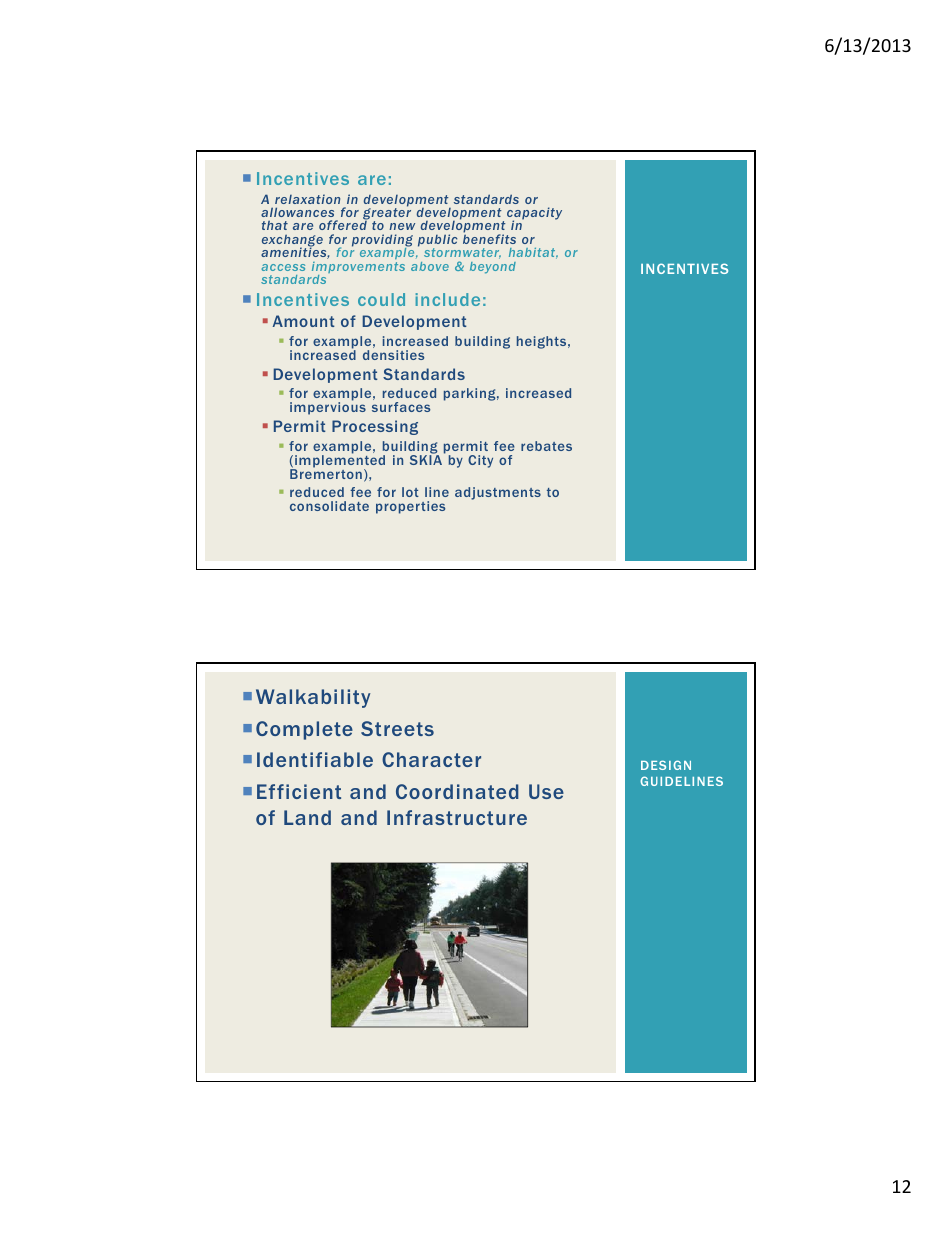 The height and width of the screenshot is (1233, 952). I want to click on adjustments, so click(498, 493).
